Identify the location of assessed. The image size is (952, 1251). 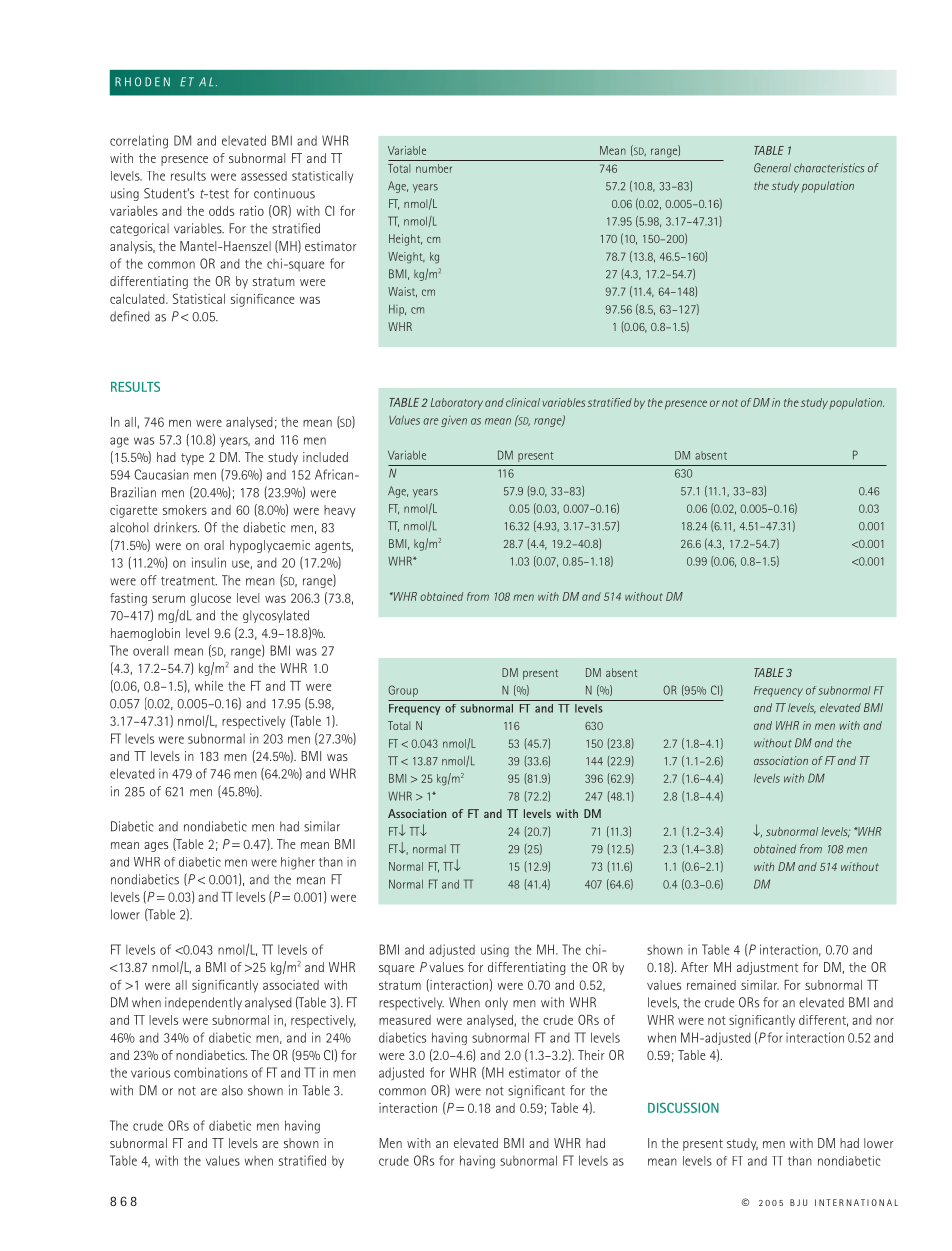
(264, 176).
